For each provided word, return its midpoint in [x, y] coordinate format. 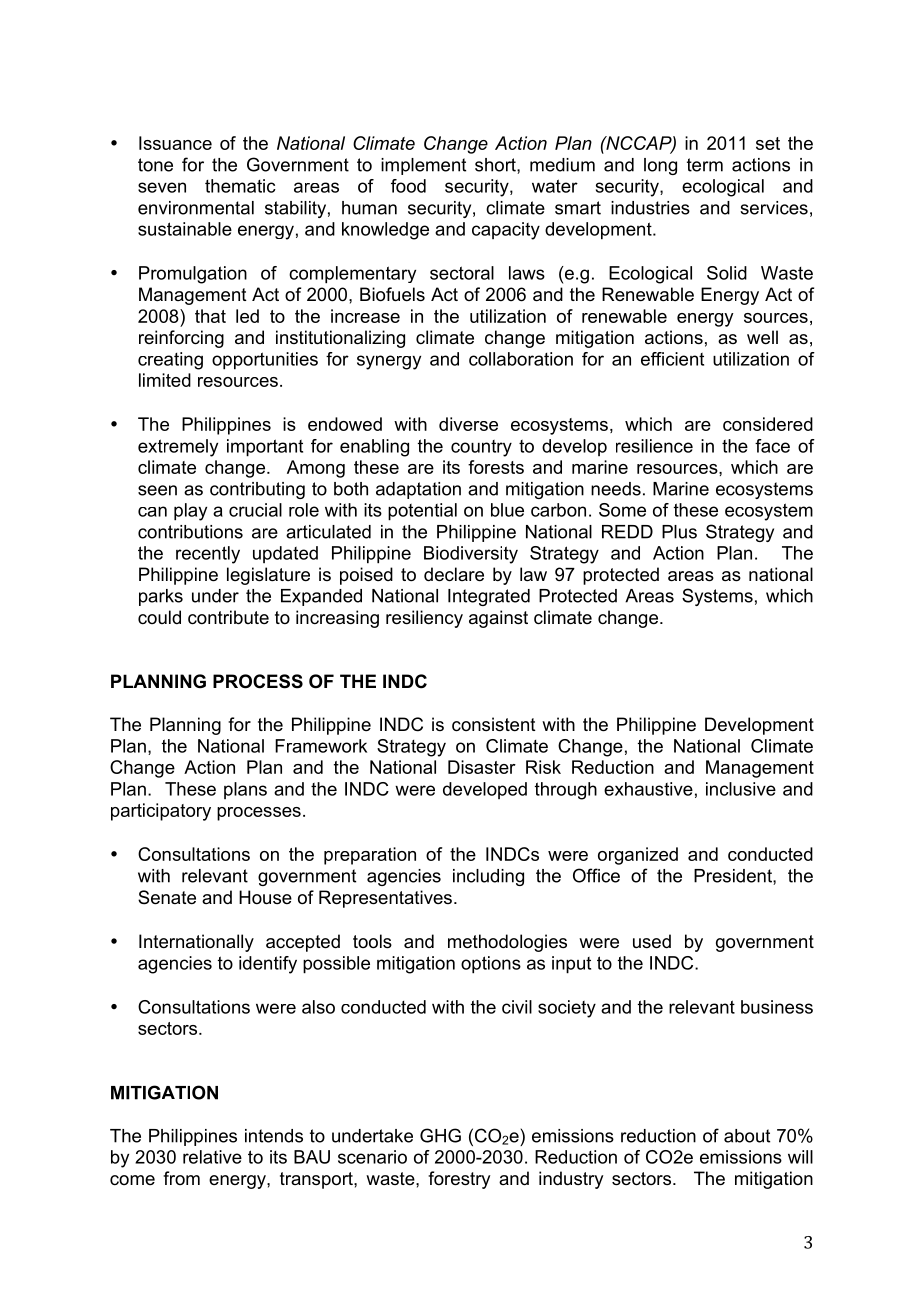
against [498, 619]
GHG [440, 1135]
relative [212, 1157]
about [747, 1136]
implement [423, 166]
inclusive [741, 789]
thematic [240, 186]
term [705, 165]
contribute [228, 617]
